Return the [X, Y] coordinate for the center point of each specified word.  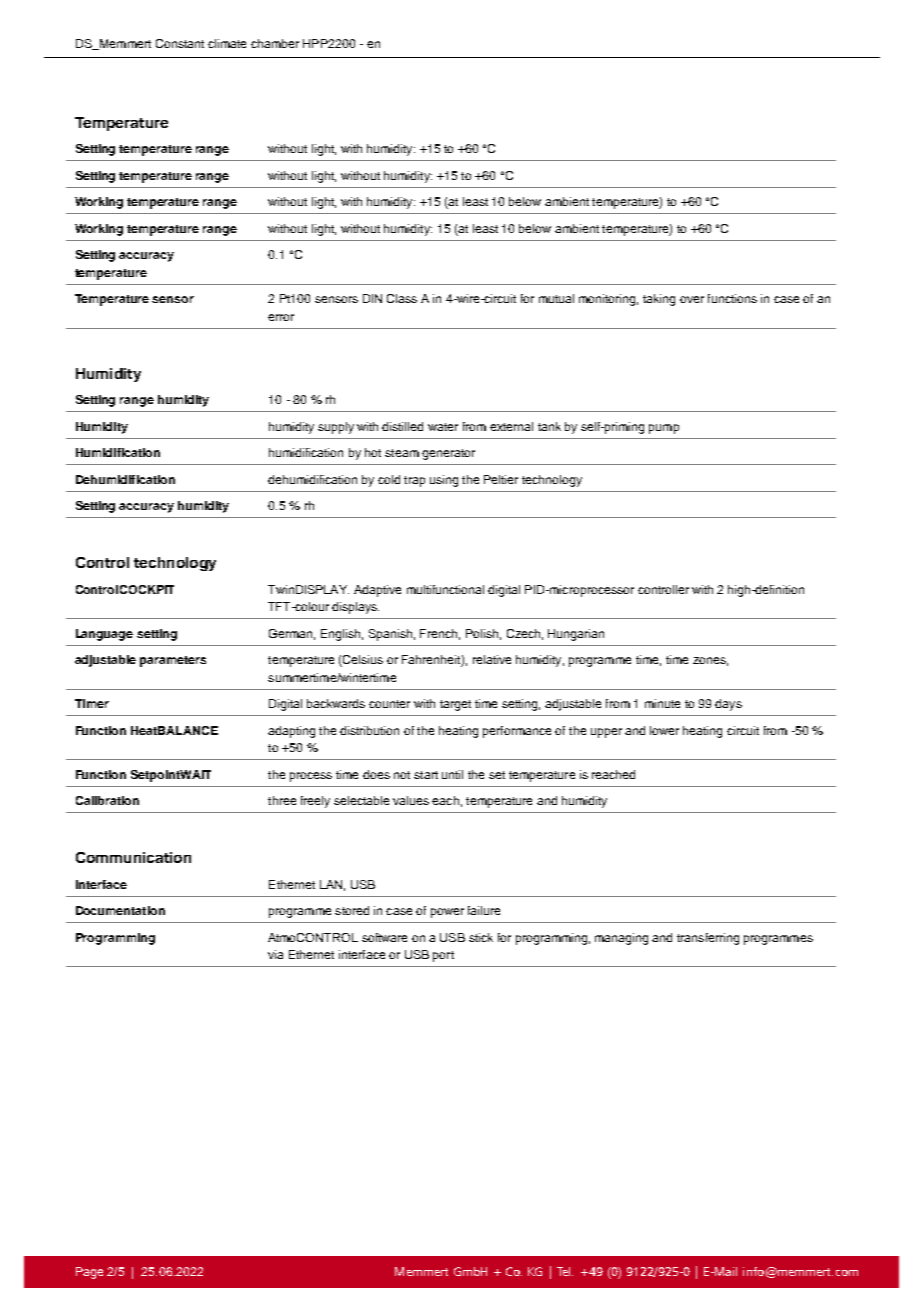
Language [104, 635]
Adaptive [377, 591]
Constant [180, 43]
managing [621, 939]
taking [659, 300]
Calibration [107, 800]
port [443, 956]
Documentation [120, 910]
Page [89, 1273]
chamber [275, 43]
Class [402, 298]
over [692, 299]
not [402, 775]
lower [664, 730]
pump [664, 429]
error [281, 317]
